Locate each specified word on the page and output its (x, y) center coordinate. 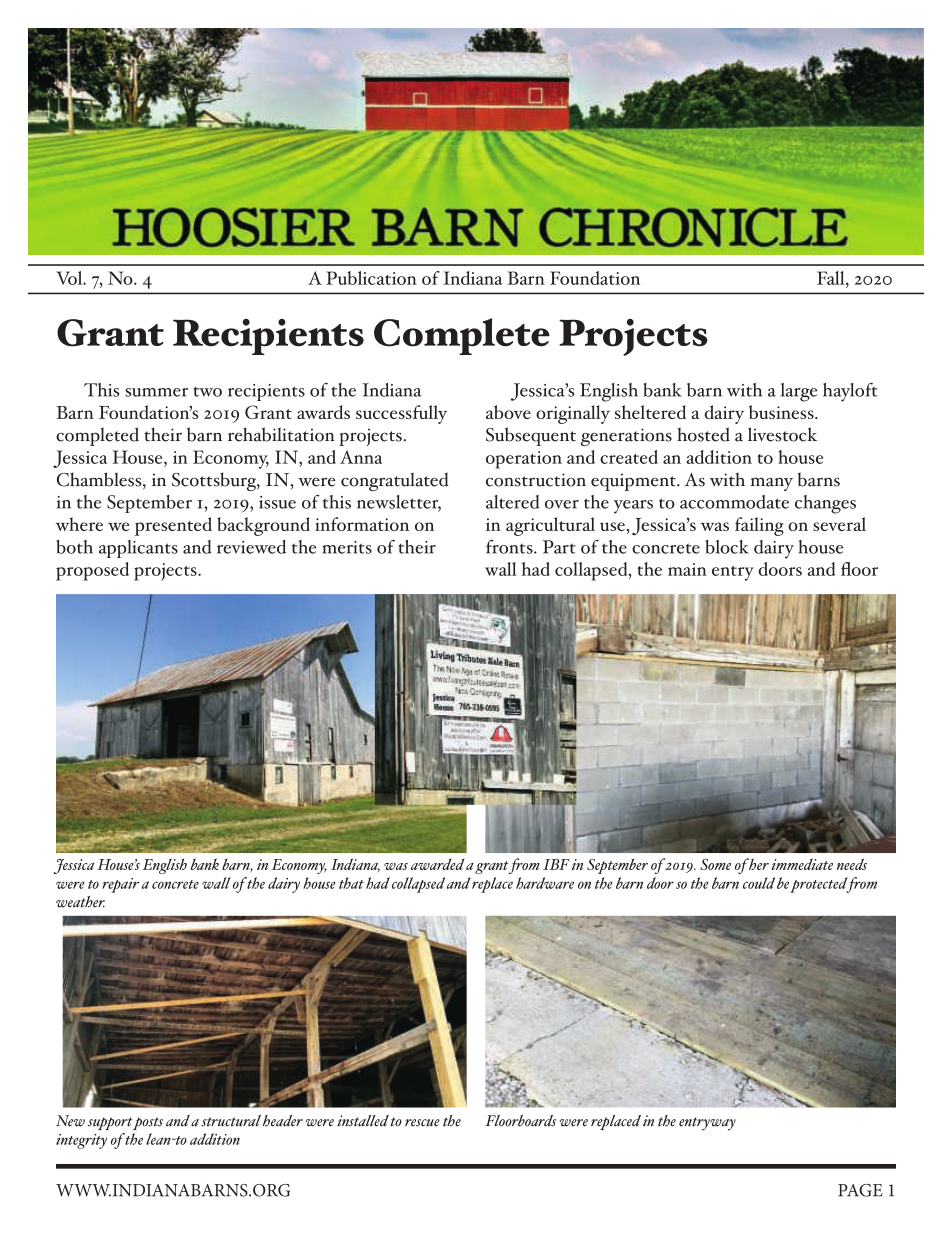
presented (173, 526)
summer (156, 392)
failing (759, 526)
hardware (545, 883)
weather (80, 902)
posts (148, 1123)
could (759, 883)
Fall (832, 278)
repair (120, 885)
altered (512, 502)
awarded (437, 864)
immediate (802, 864)
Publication (371, 278)
